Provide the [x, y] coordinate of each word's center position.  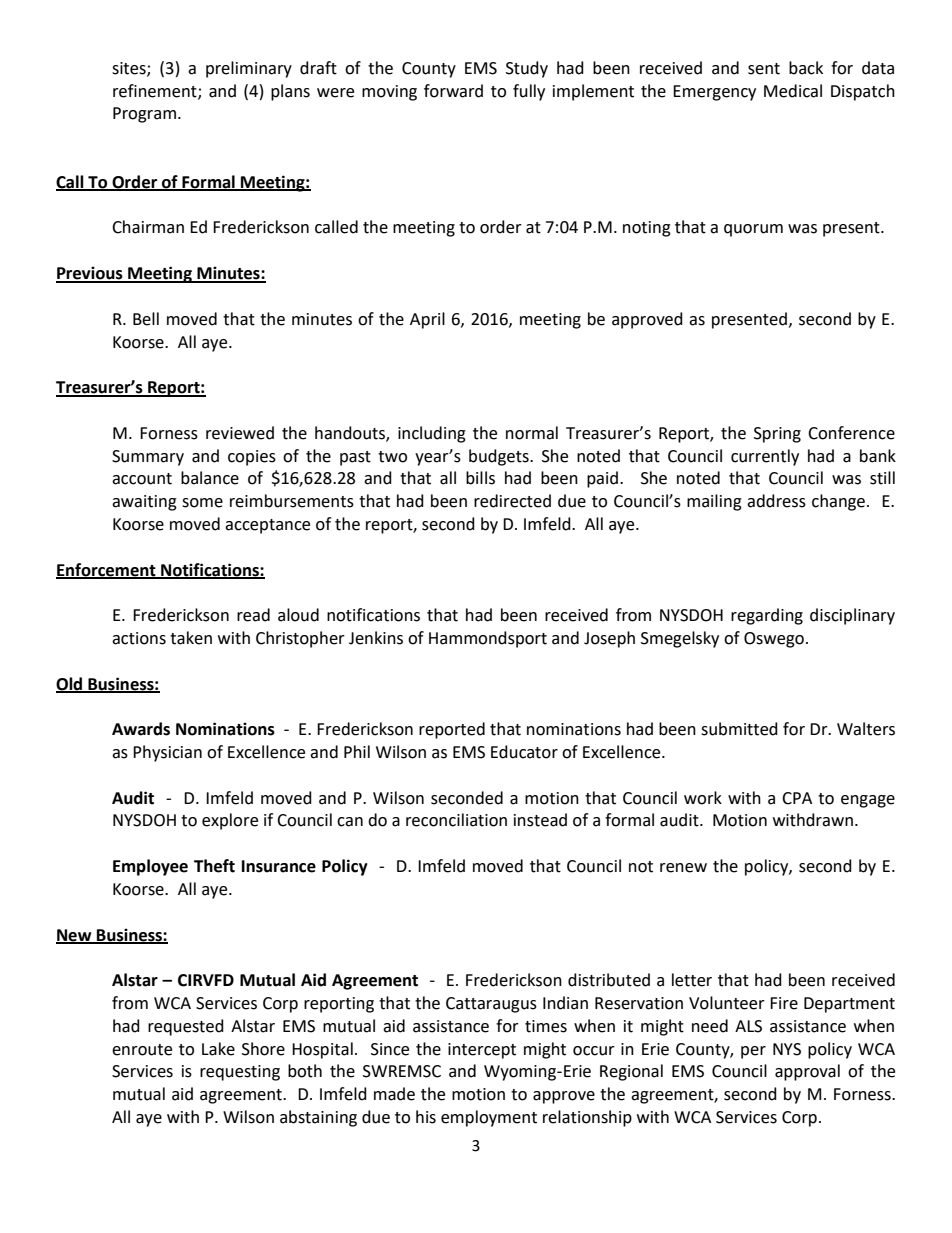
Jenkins [376, 638]
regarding [767, 616]
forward [453, 91]
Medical [793, 91]
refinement [156, 91]
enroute [142, 1050]
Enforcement [107, 570]
